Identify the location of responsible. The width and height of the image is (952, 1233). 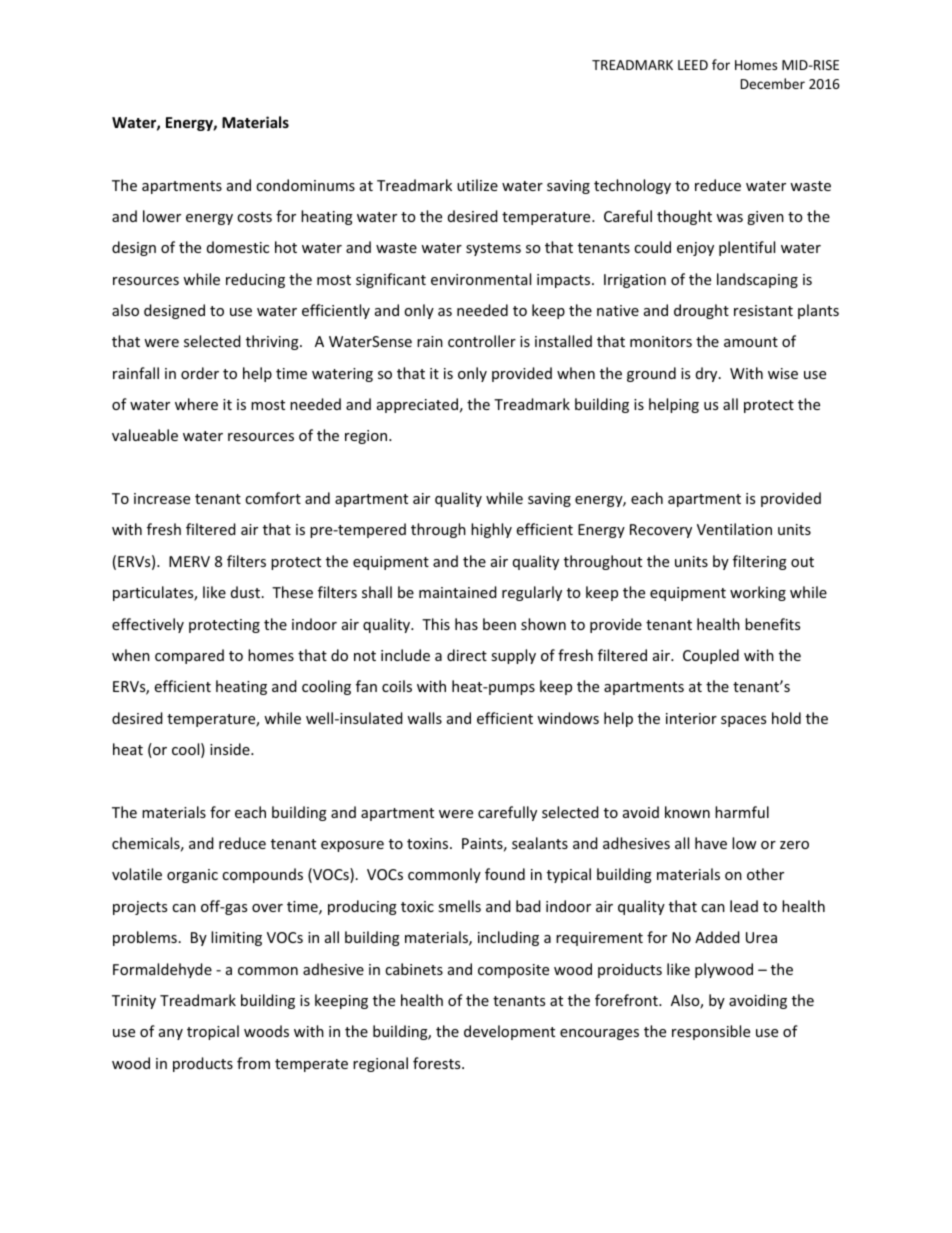
(711, 1032).
